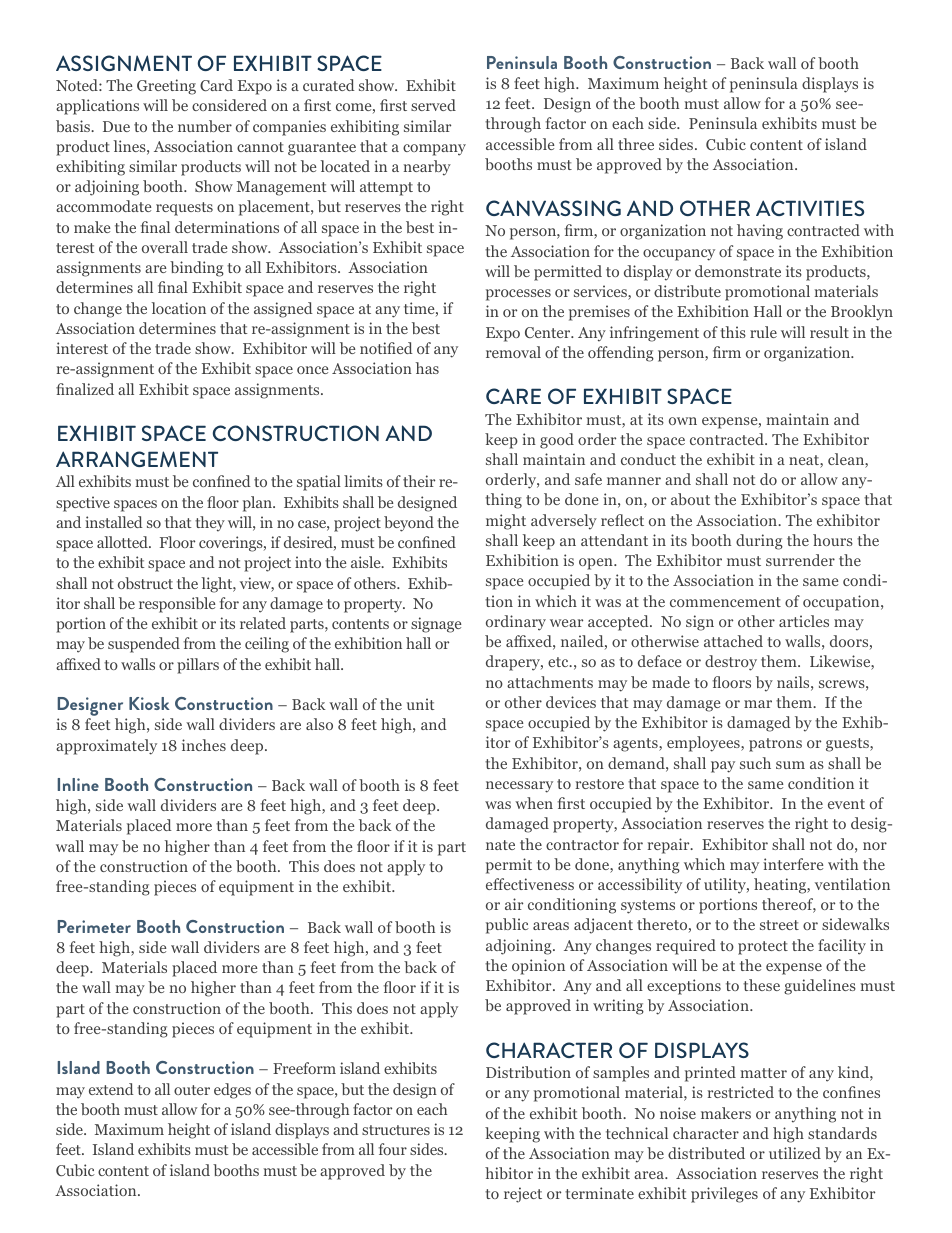  I want to click on served, so click(433, 105).
